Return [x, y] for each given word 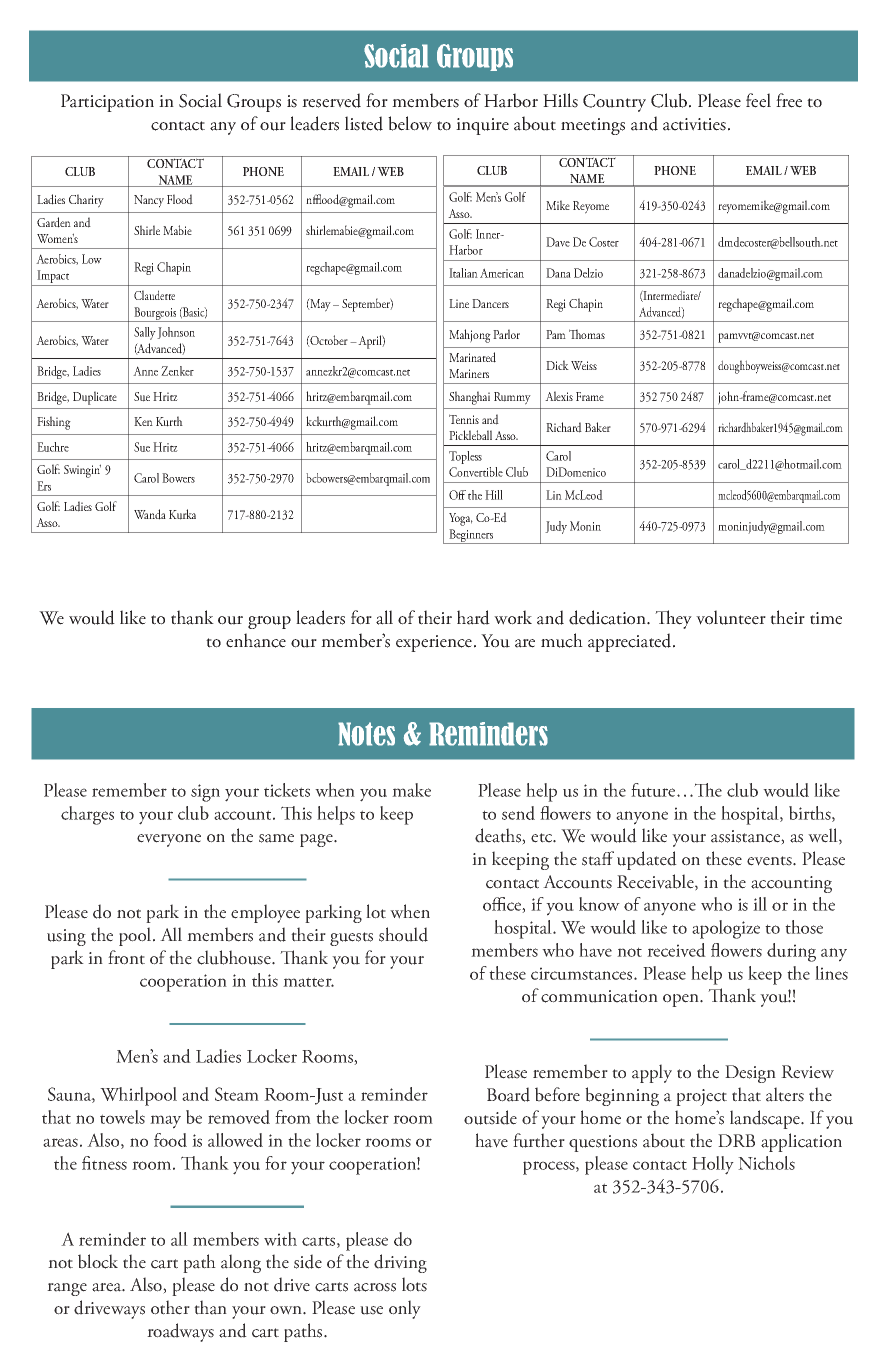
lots [414, 1284]
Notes [366, 734]
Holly [713, 1165]
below [410, 123]
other [170, 1307]
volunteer [731, 617]
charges [87, 815]
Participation [107, 103]
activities [694, 124]
